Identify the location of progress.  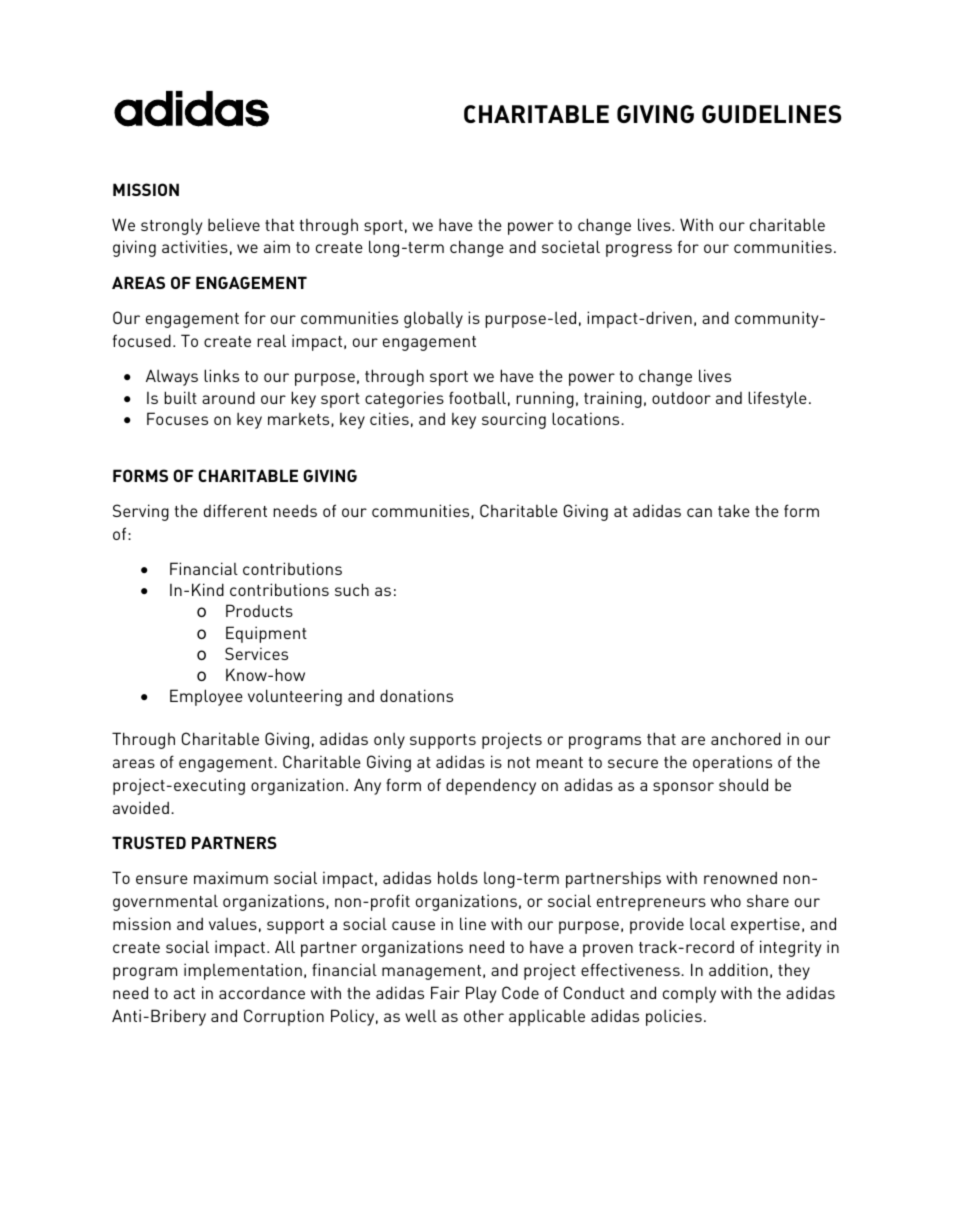
(639, 250).
